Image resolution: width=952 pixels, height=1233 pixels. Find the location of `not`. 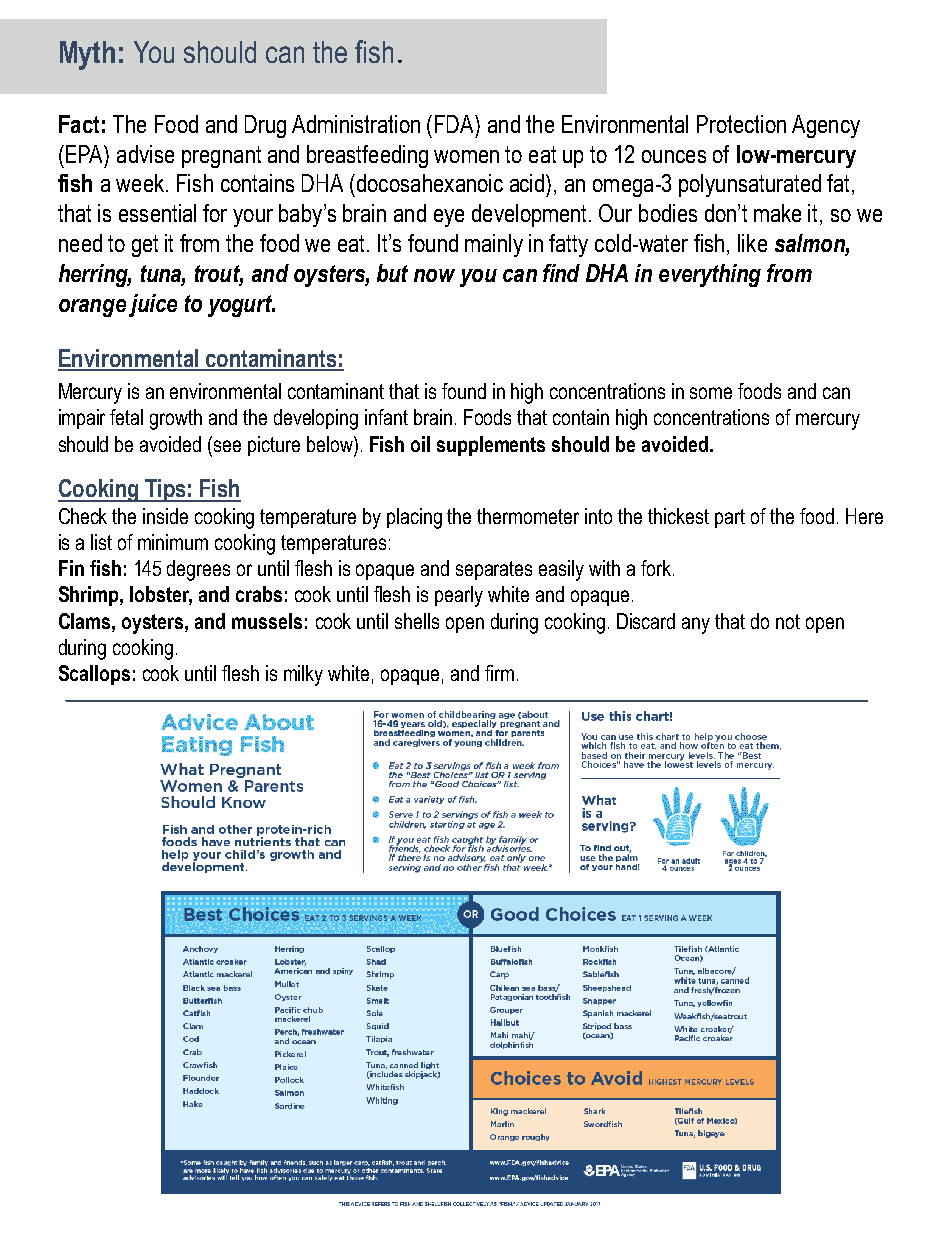

not is located at coordinates (788, 621).
